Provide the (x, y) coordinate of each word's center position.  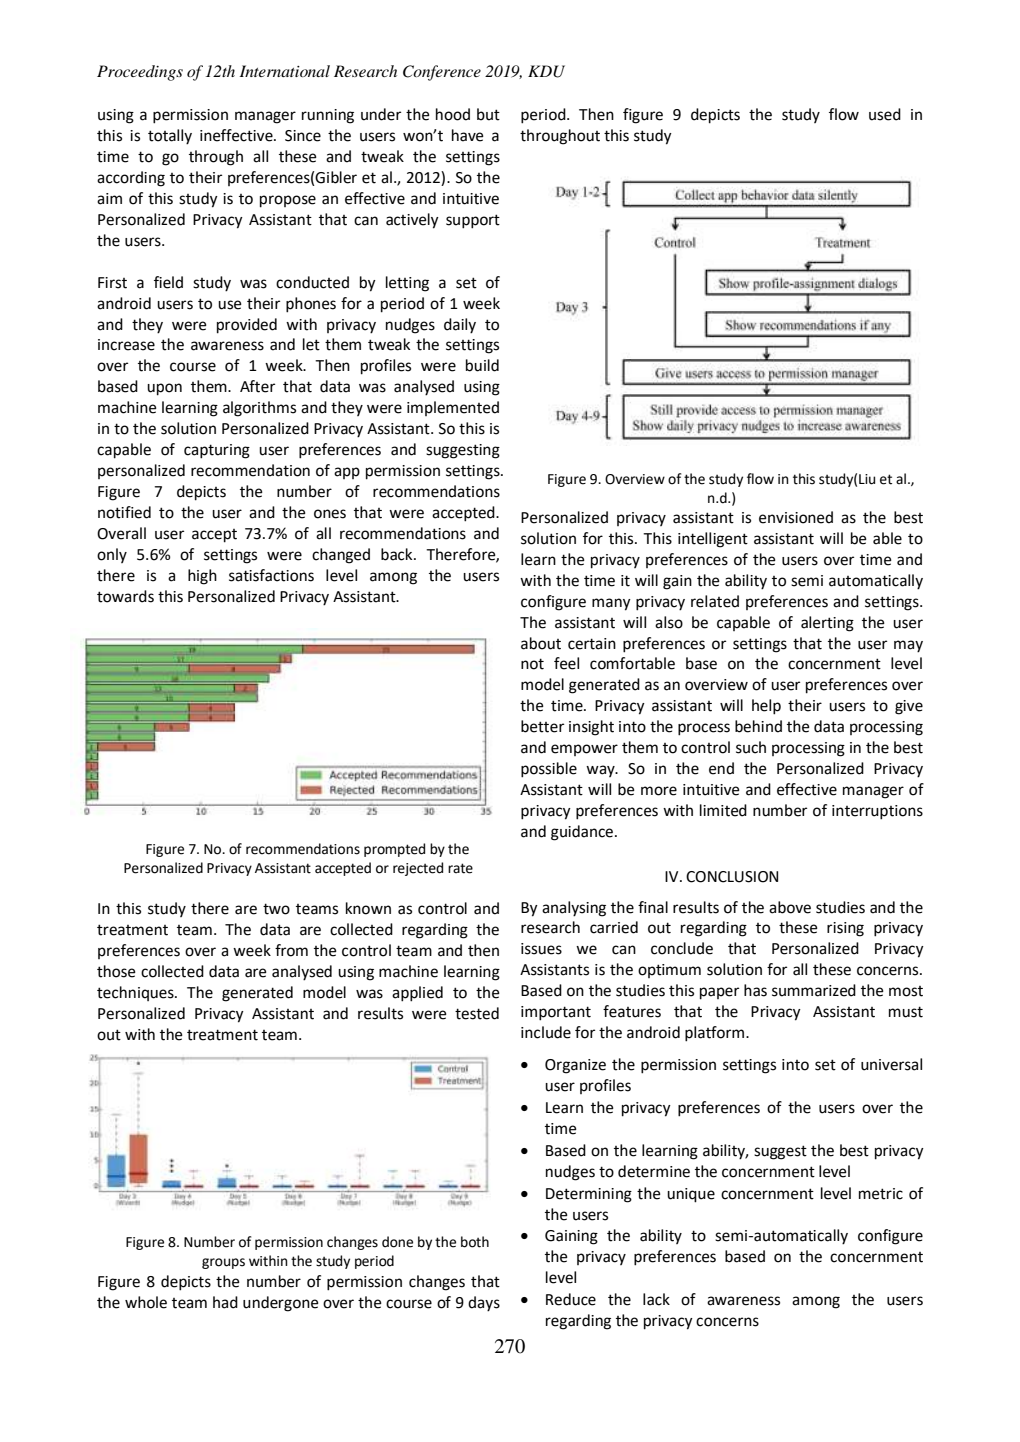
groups (223, 1263)
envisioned (796, 517)
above (790, 907)
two (276, 909)
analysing (574, 909)
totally (170, 137)
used (885, 114)
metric (881, 1194)
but (488, 114)
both (475, 1242)
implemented (453, 408)
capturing (217, 451)
